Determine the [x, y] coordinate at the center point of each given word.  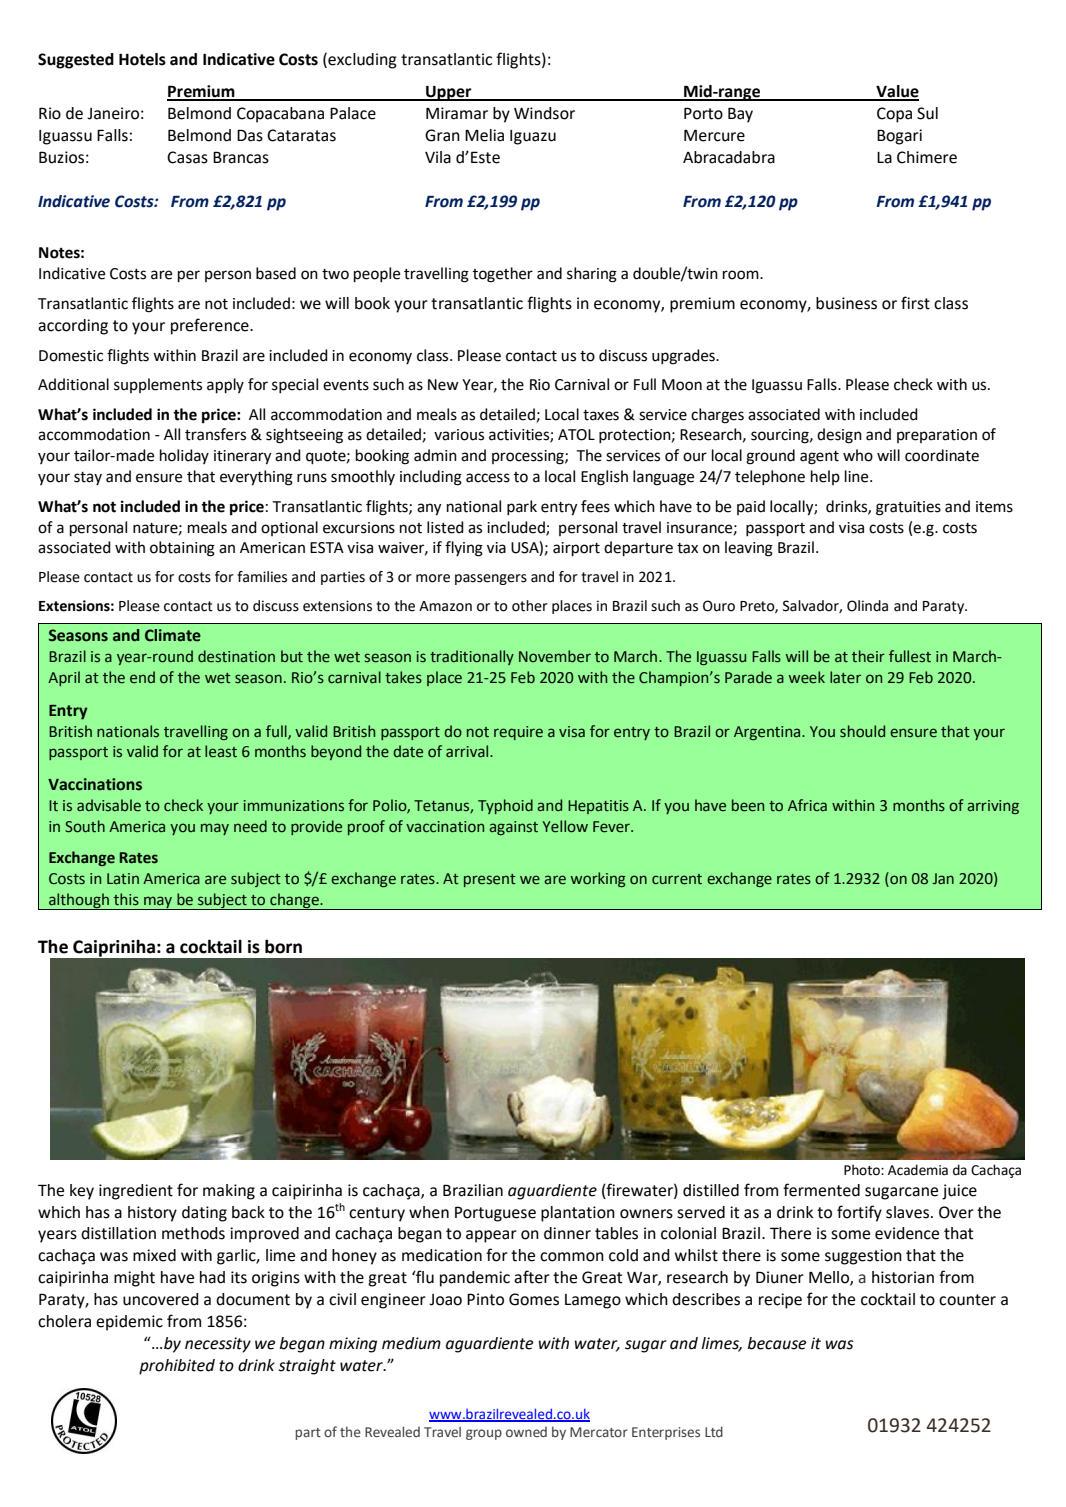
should [862, 731]
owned [526, 1432]
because [777, 1343]
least [221, 751]
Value [896, 92]
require [518, 733]
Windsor [544, 113]
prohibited [177, 1367]
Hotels [142, 59]
